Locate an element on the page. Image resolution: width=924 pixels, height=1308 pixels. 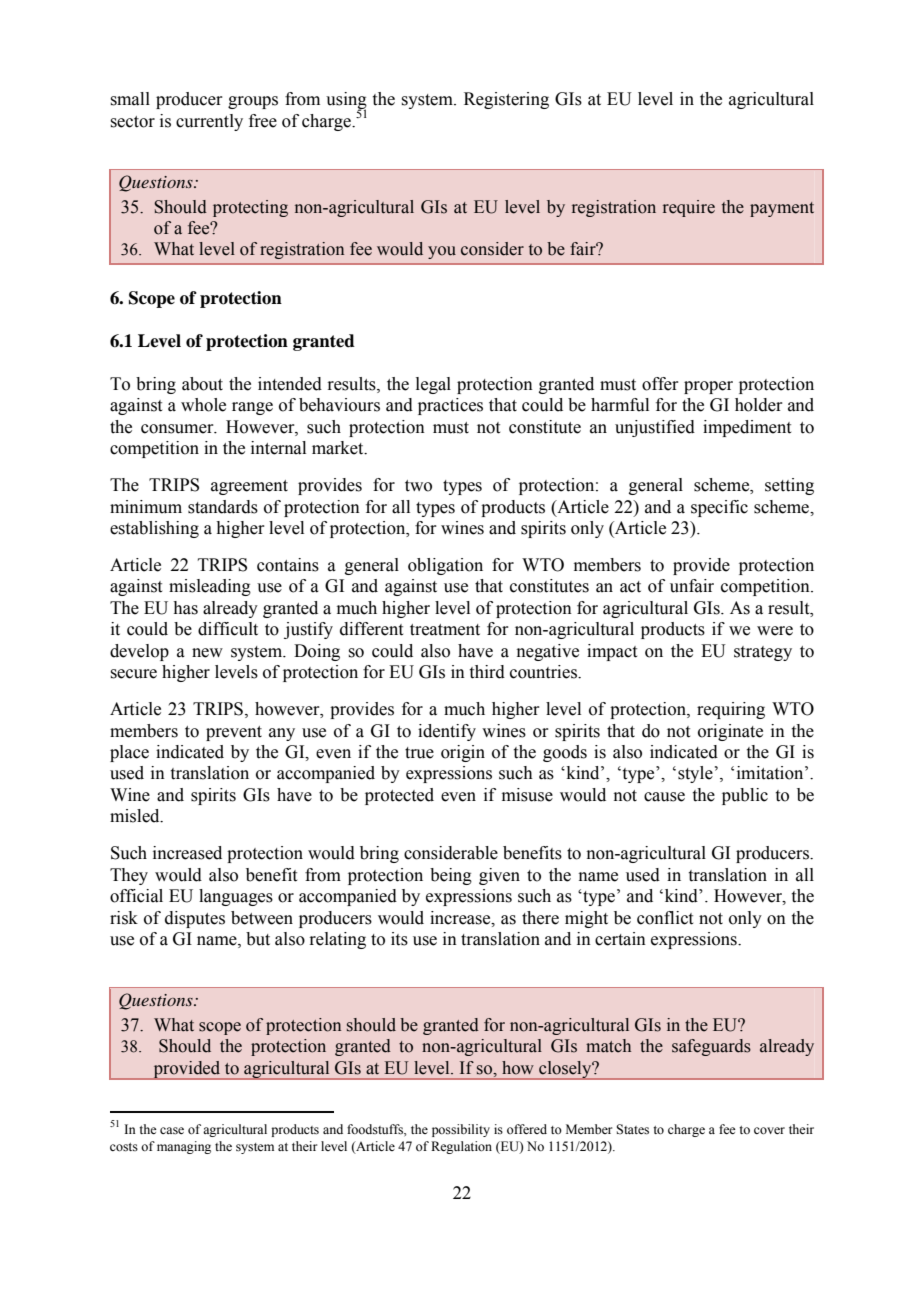
impediment is located at coordinates (747, 428).
